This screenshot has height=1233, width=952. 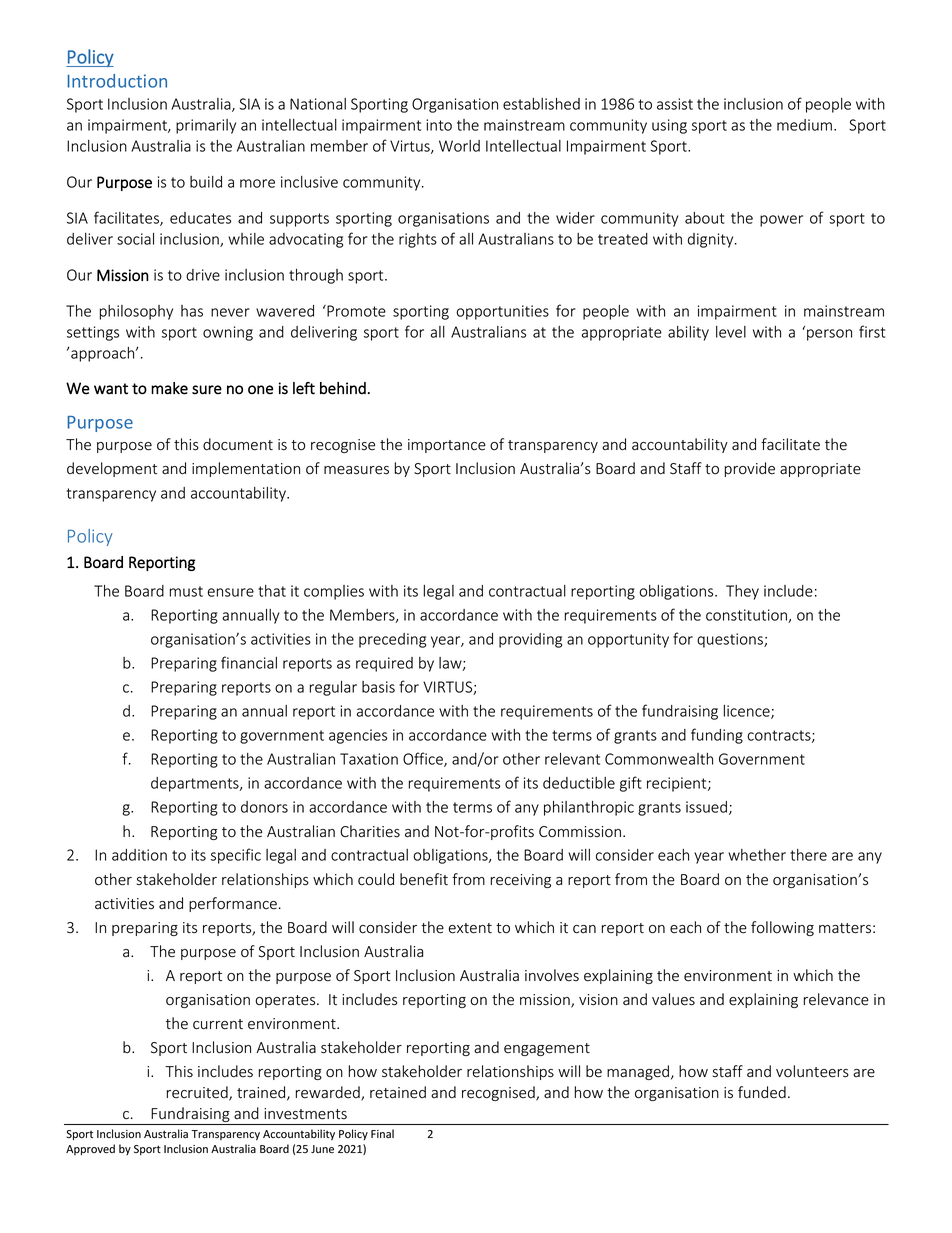 What do you see at coordinates (804, 125) in the screenshot?
I see `medium` at bounding box center [804, 125].
